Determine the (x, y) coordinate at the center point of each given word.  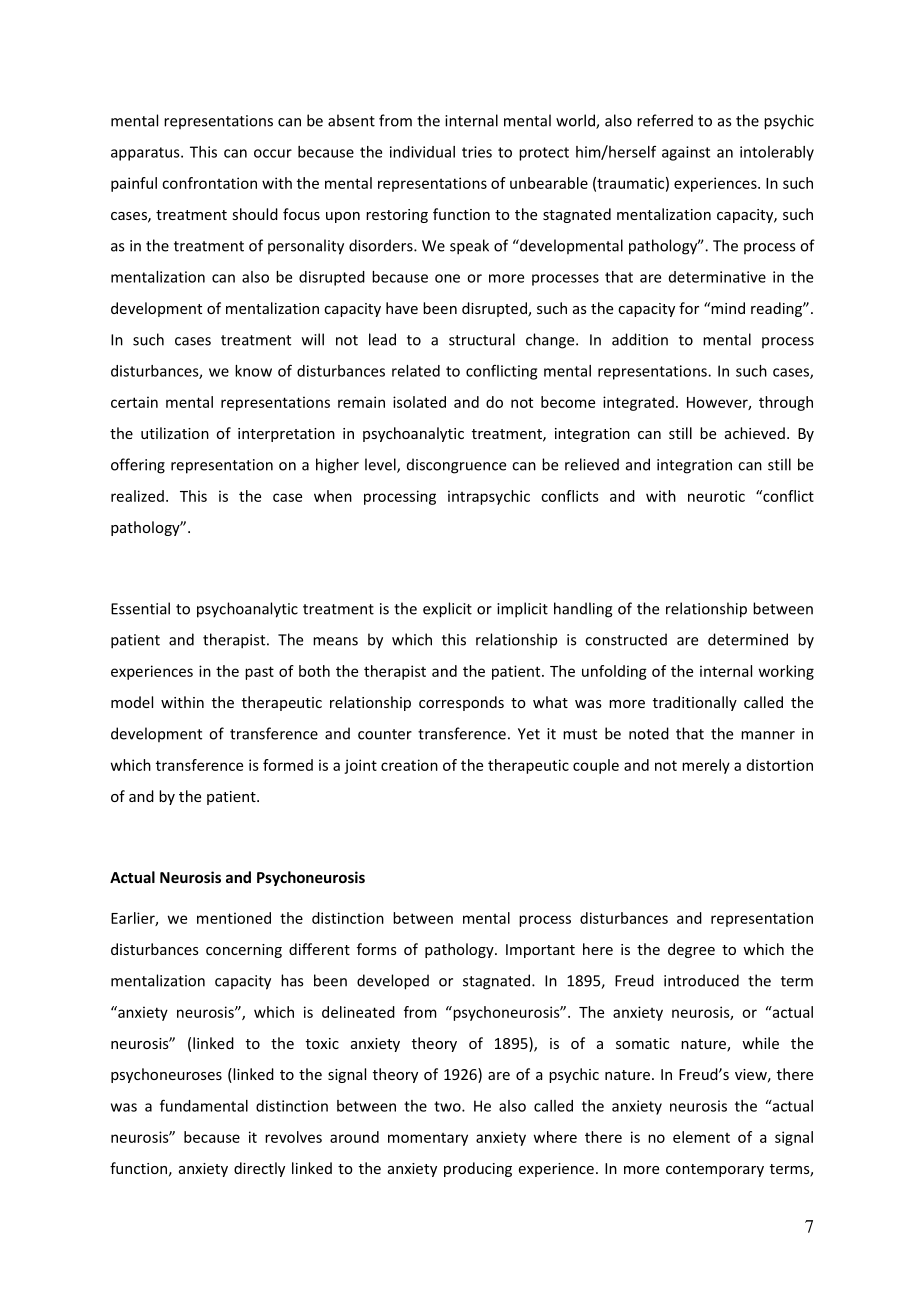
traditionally (695, 703)
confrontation (209, 183)
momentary (428, 1139)
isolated (419, 402)
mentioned (234, 918)
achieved (755, 433)
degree (691, 950)
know (253, 371)
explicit (447, 610)
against (686, 153)
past (259, 673)
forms (377, 949)
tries (477, 152)
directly (259, 1169)
